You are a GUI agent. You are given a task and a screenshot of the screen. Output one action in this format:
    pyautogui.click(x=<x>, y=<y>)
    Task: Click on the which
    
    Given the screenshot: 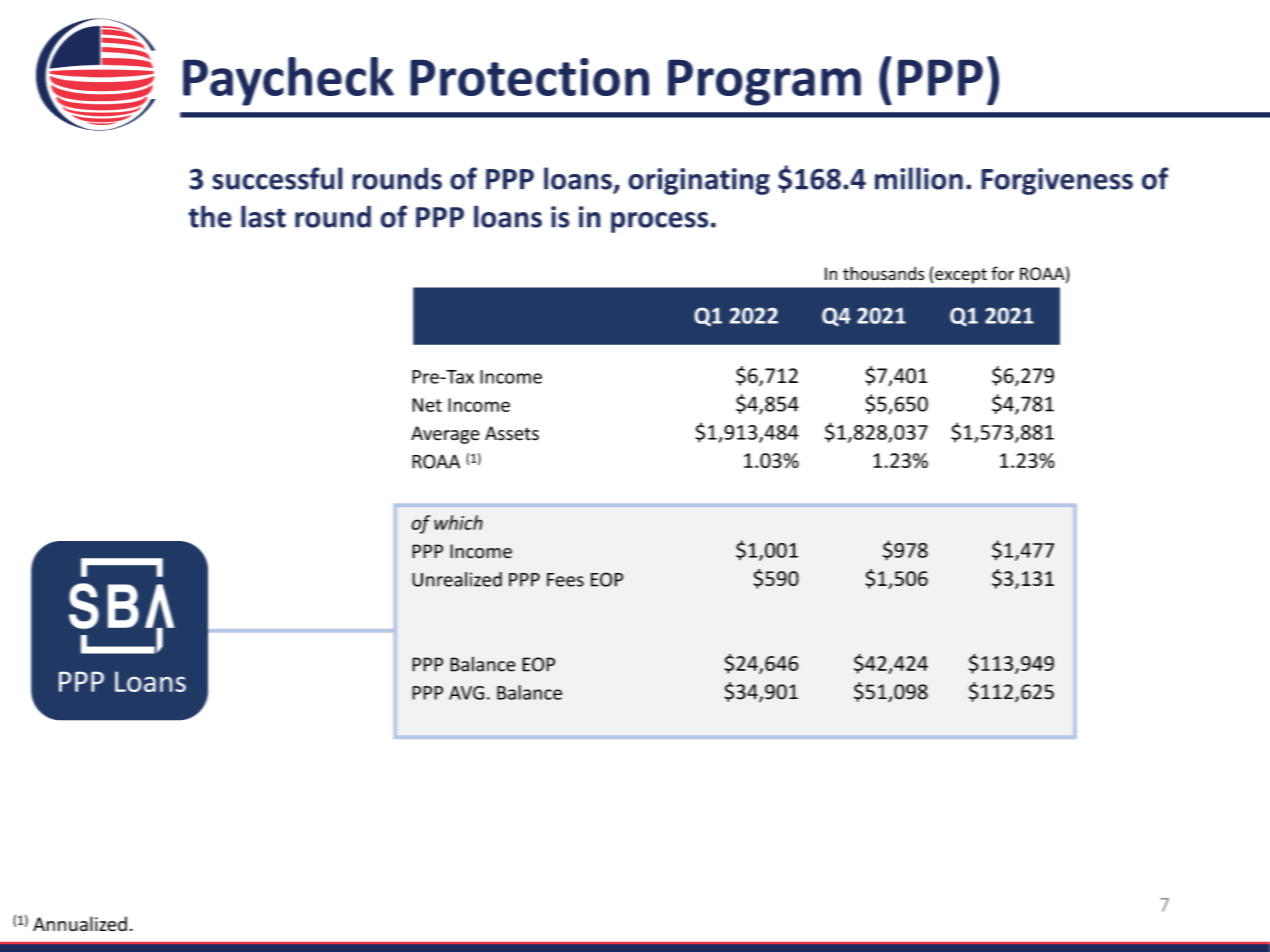 What is the action you would take?
    pyautogui.click(x=458, y=522)
